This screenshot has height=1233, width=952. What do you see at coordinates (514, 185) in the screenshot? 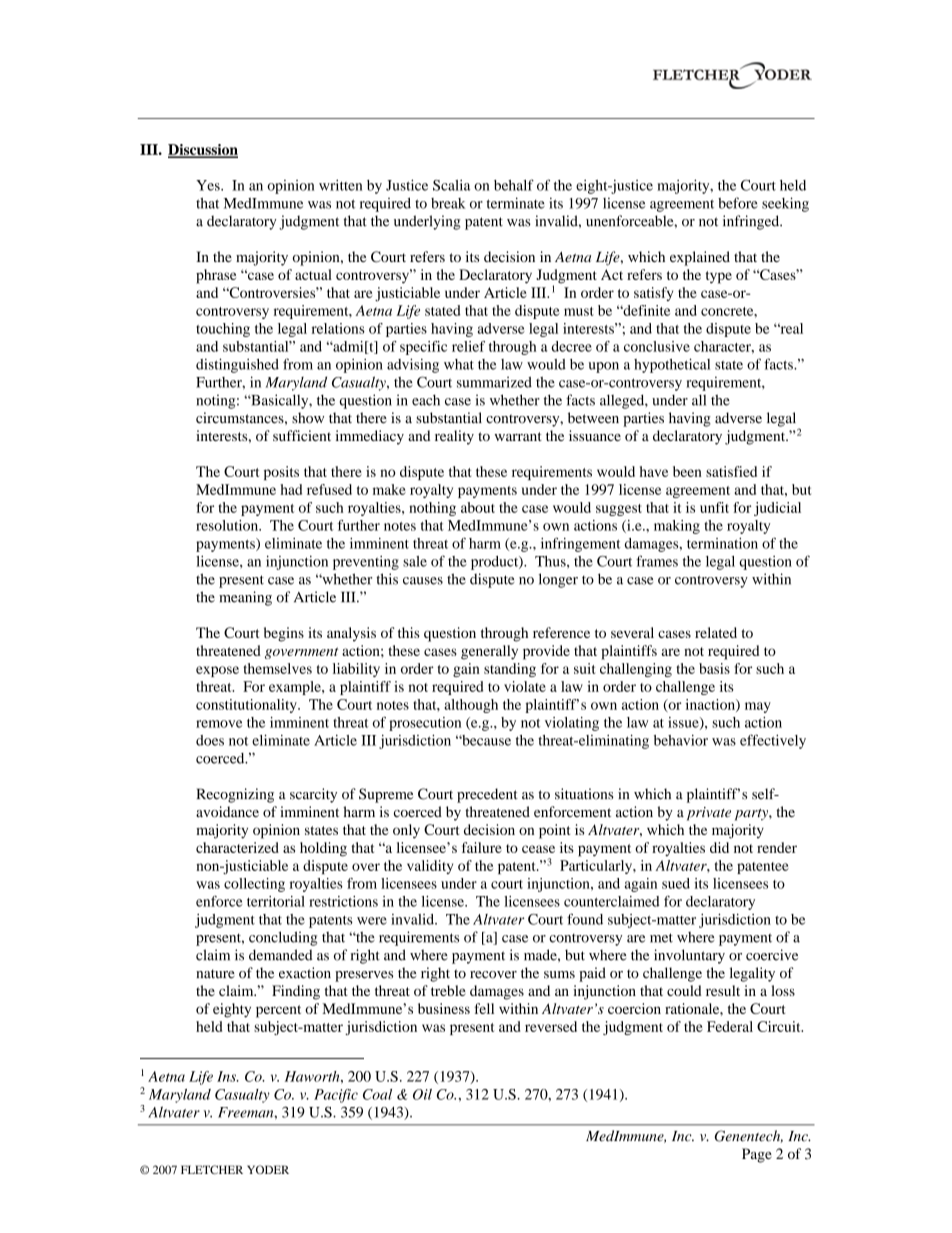
I see `behalf` at bounding box center [514, 185].
